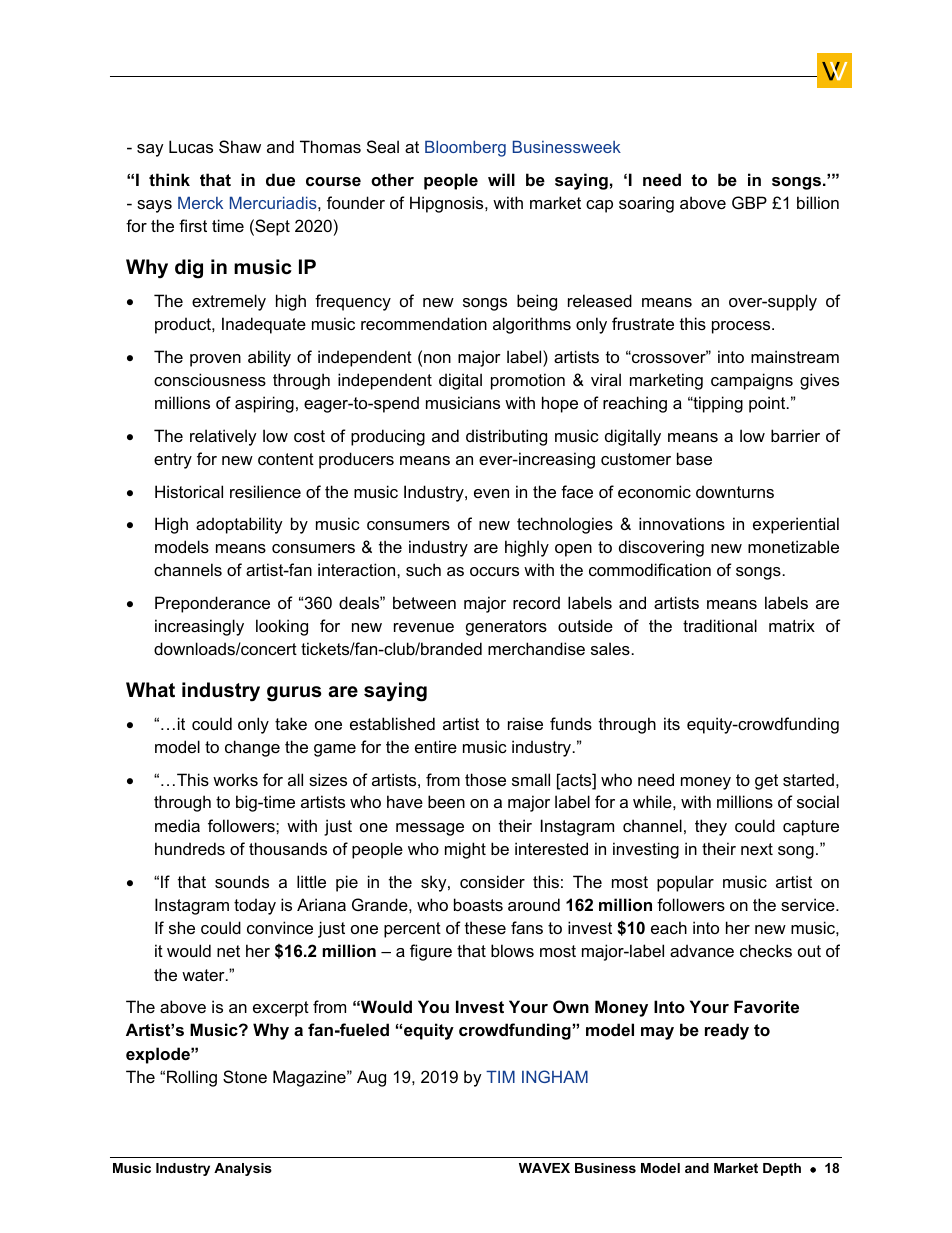 This document has height=1233, width=952. Describe the element at coordinates (506, 628) in the document. I see `generators` at that location.
